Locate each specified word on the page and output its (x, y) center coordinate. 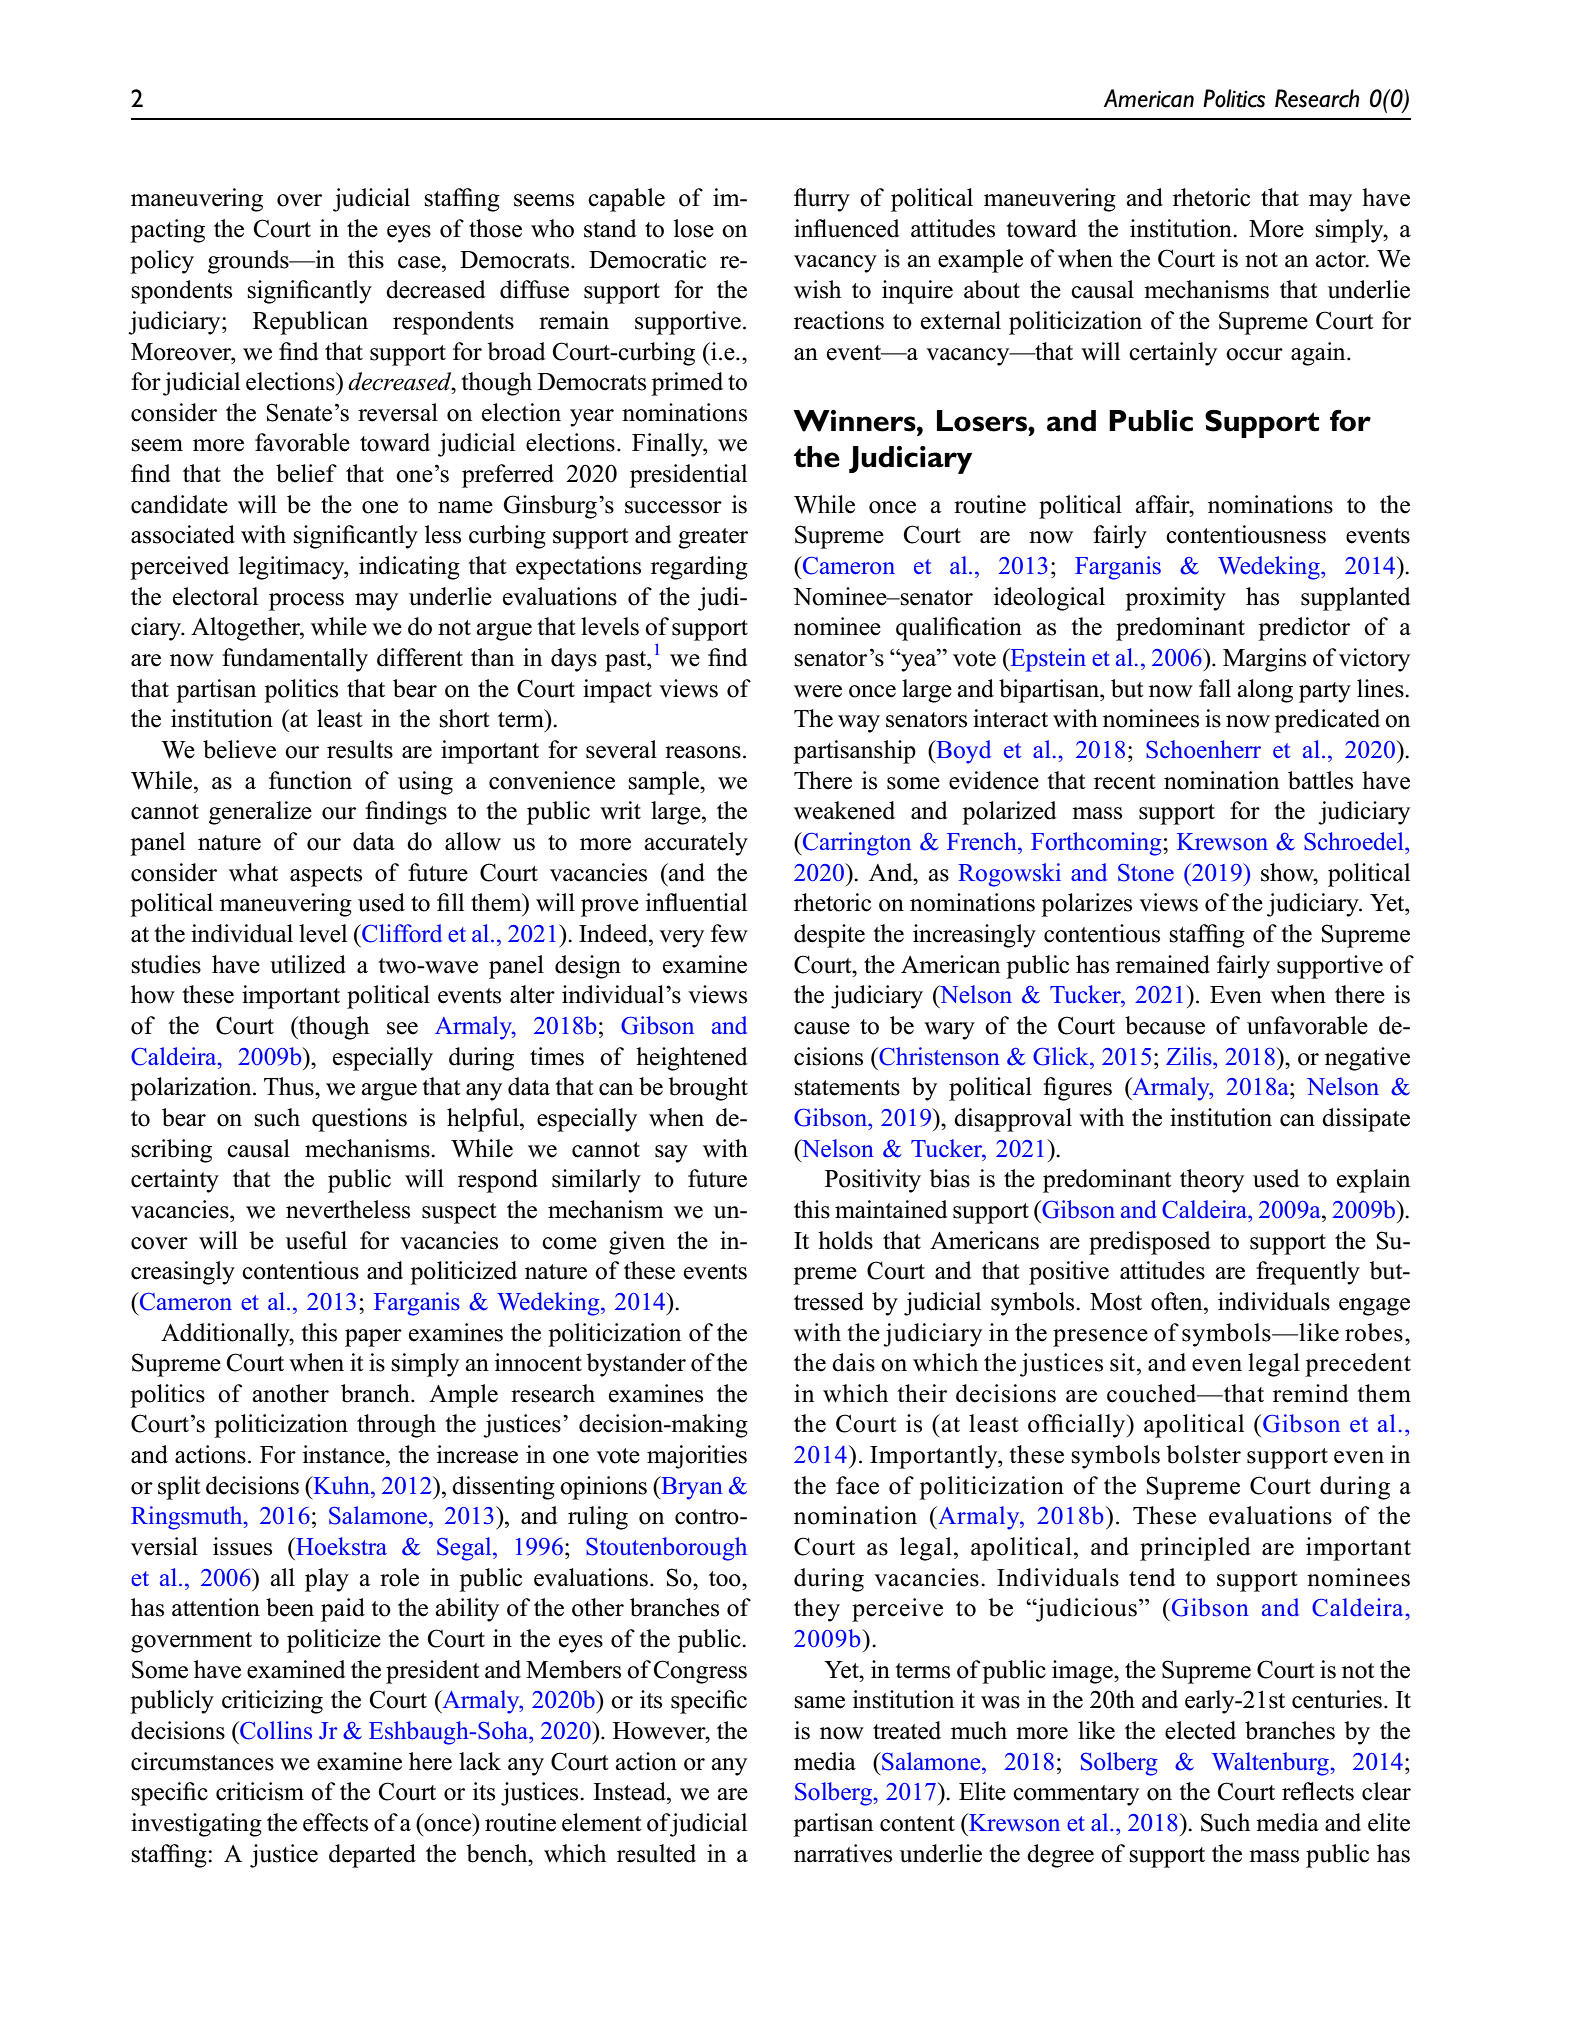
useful (316, 1240)
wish (817, 289)
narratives (843, 1853)
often (1178, 1301)
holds (845, 1240)
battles (1320, 780)
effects (335, 1822)
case (420, 262)
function (310, 780)
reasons (703, 752)
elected (1200, 1730)
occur (1254, 354)
